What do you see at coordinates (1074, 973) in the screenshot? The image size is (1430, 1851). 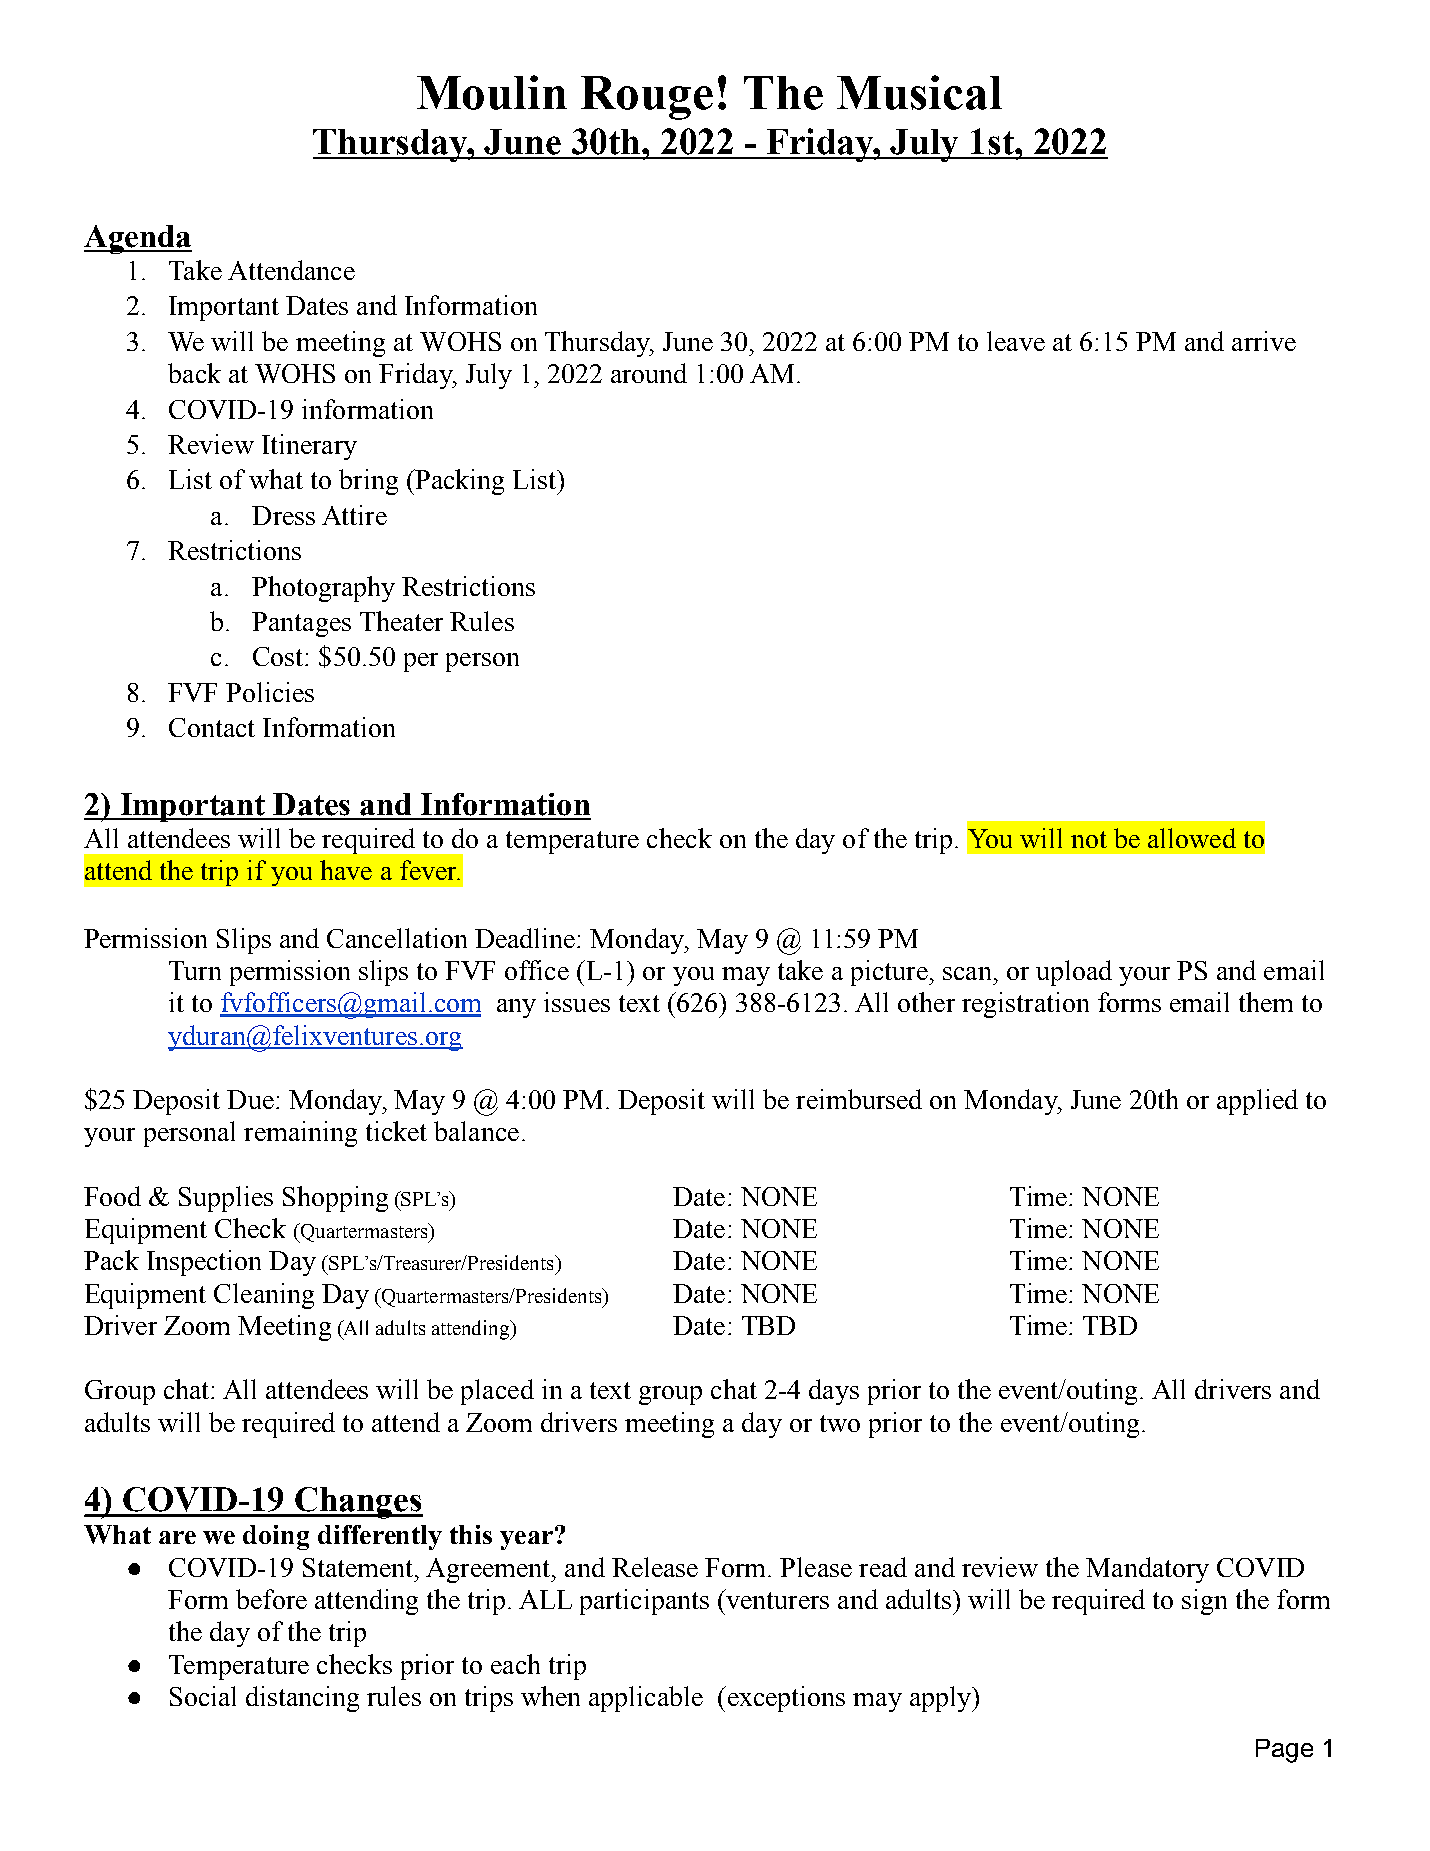 I see `upload` at bounding box center [1074, 973].
